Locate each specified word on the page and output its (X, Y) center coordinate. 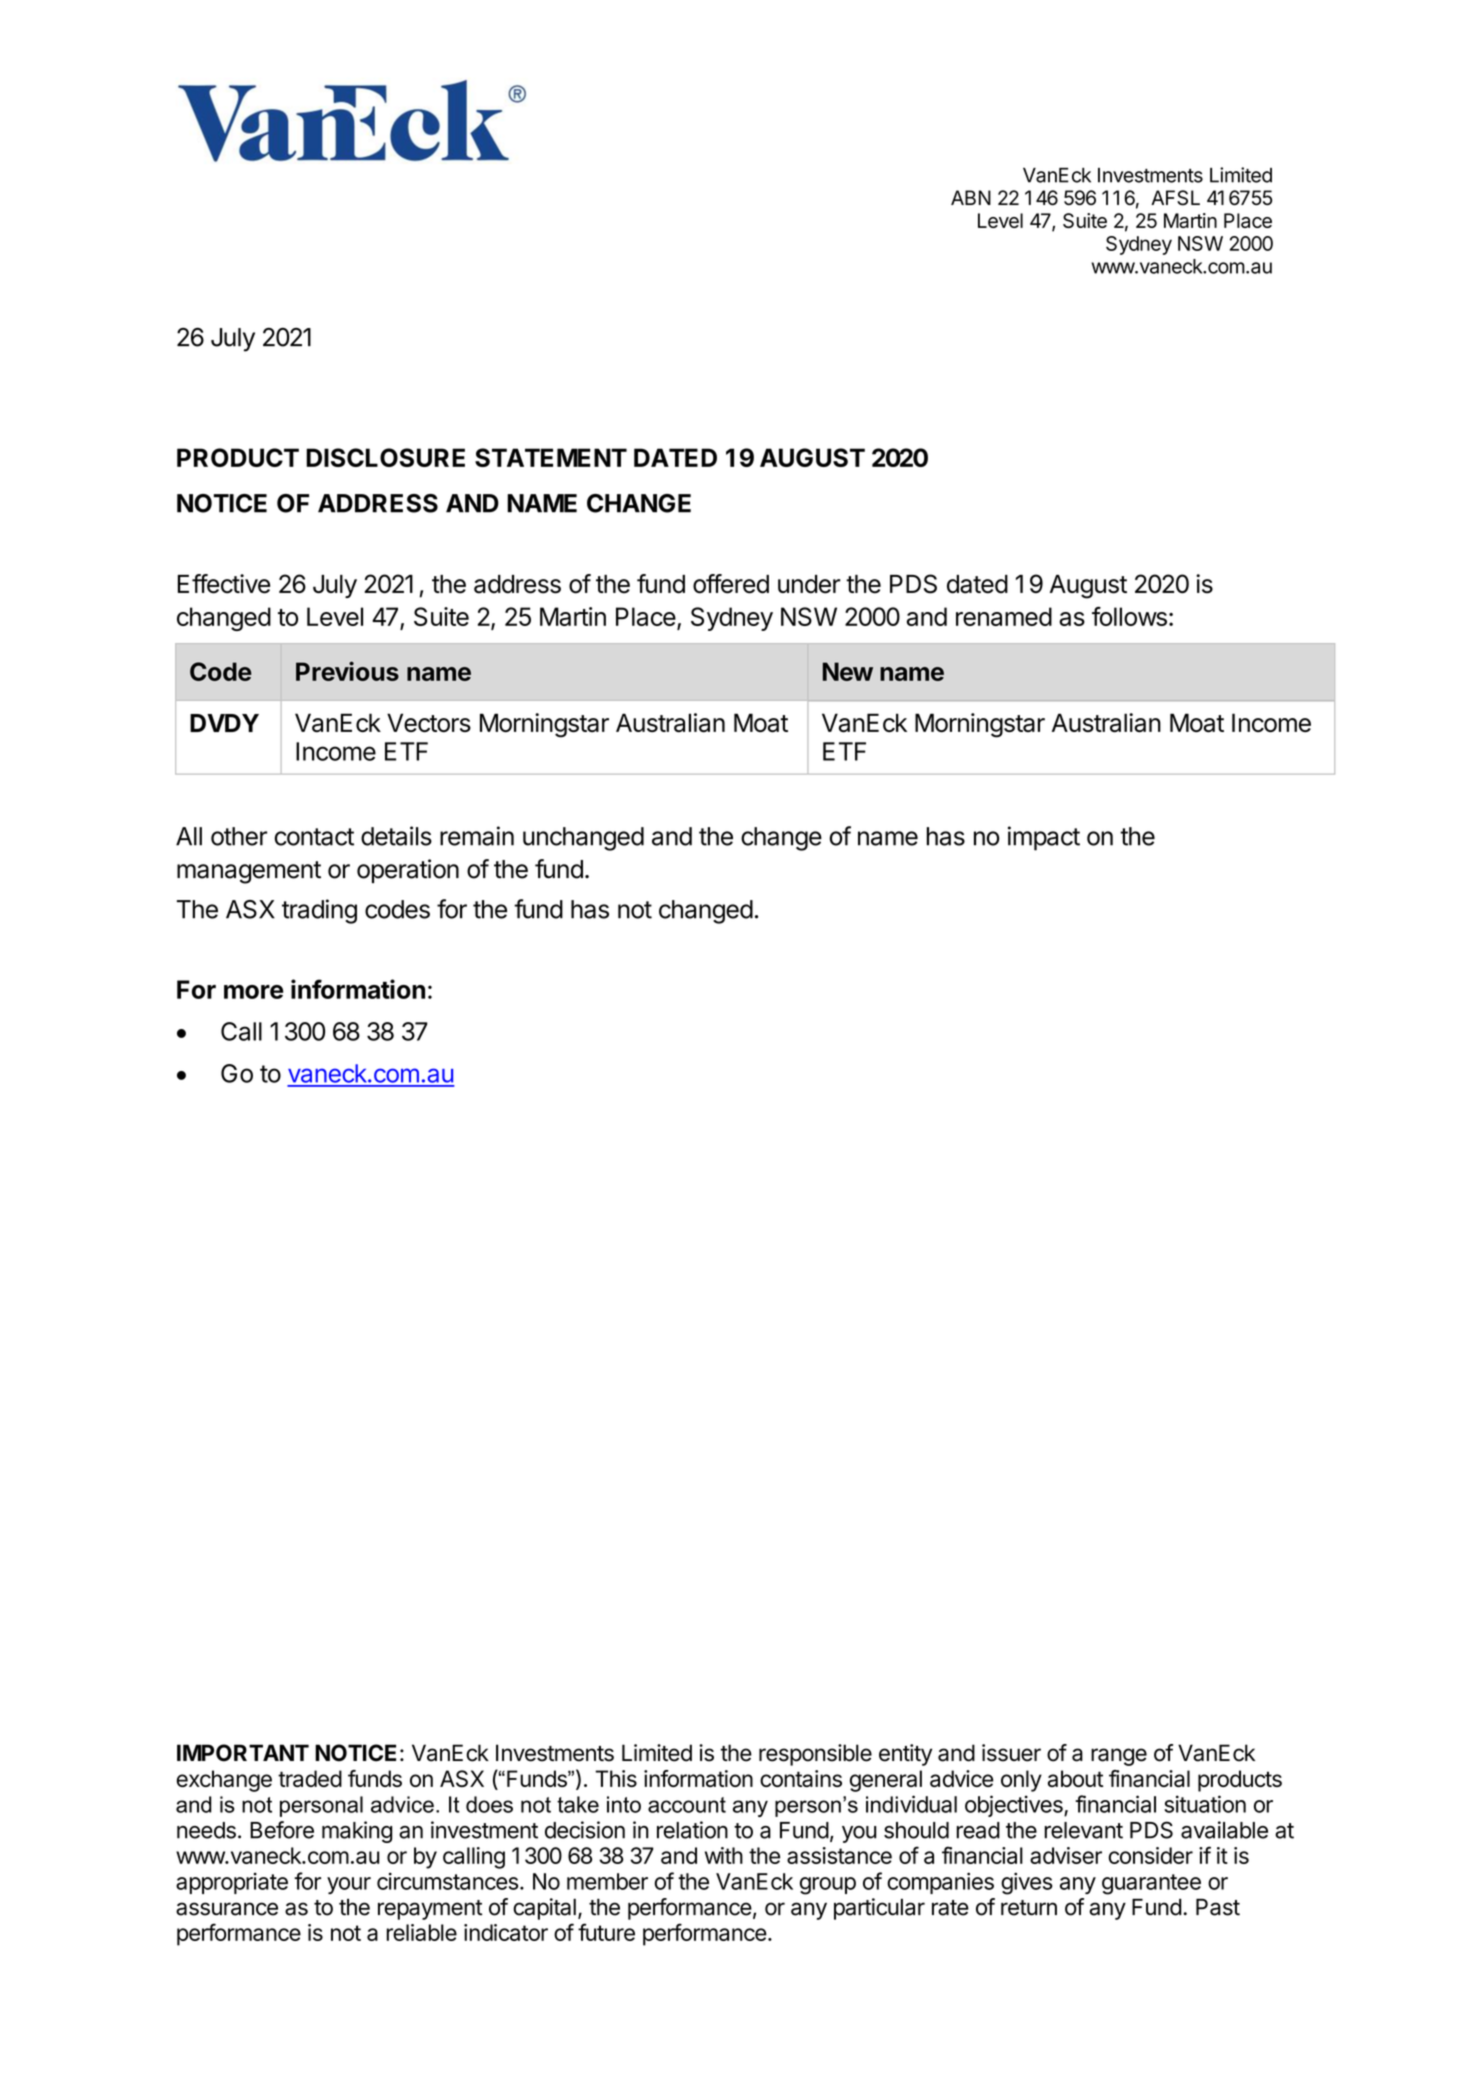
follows (1129, 616)
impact (1044, 838)
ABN (971, 197)
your (349, 1885)
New (848, 671)
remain (477, 836)
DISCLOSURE (385, 457)
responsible (815, 1755)
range (1119, 1757)
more (254, 992)
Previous (347, 671)
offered (731, 584)
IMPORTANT (243, 1753)
